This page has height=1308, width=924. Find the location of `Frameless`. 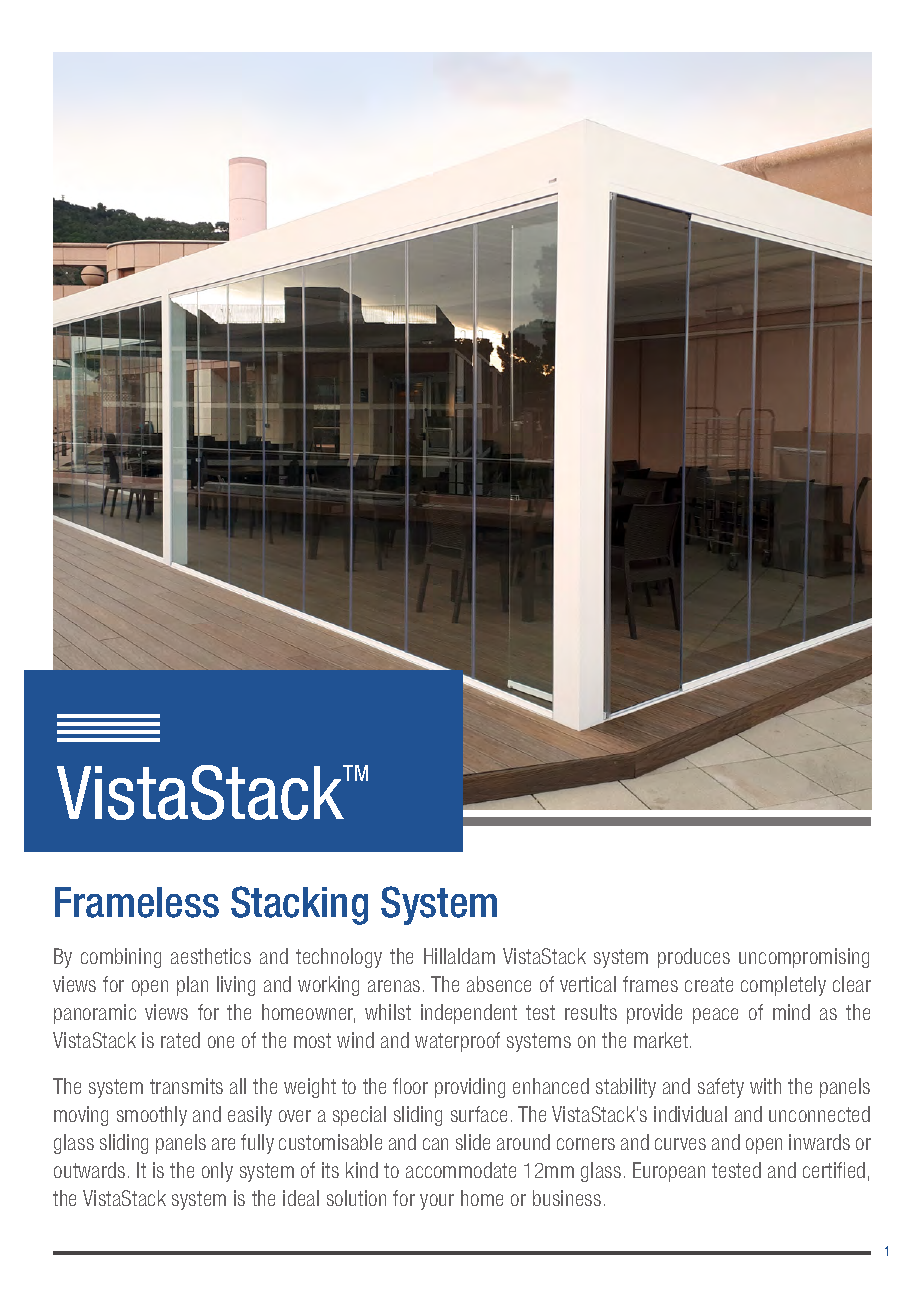

Frameless is located at coordinates (137, 902).
